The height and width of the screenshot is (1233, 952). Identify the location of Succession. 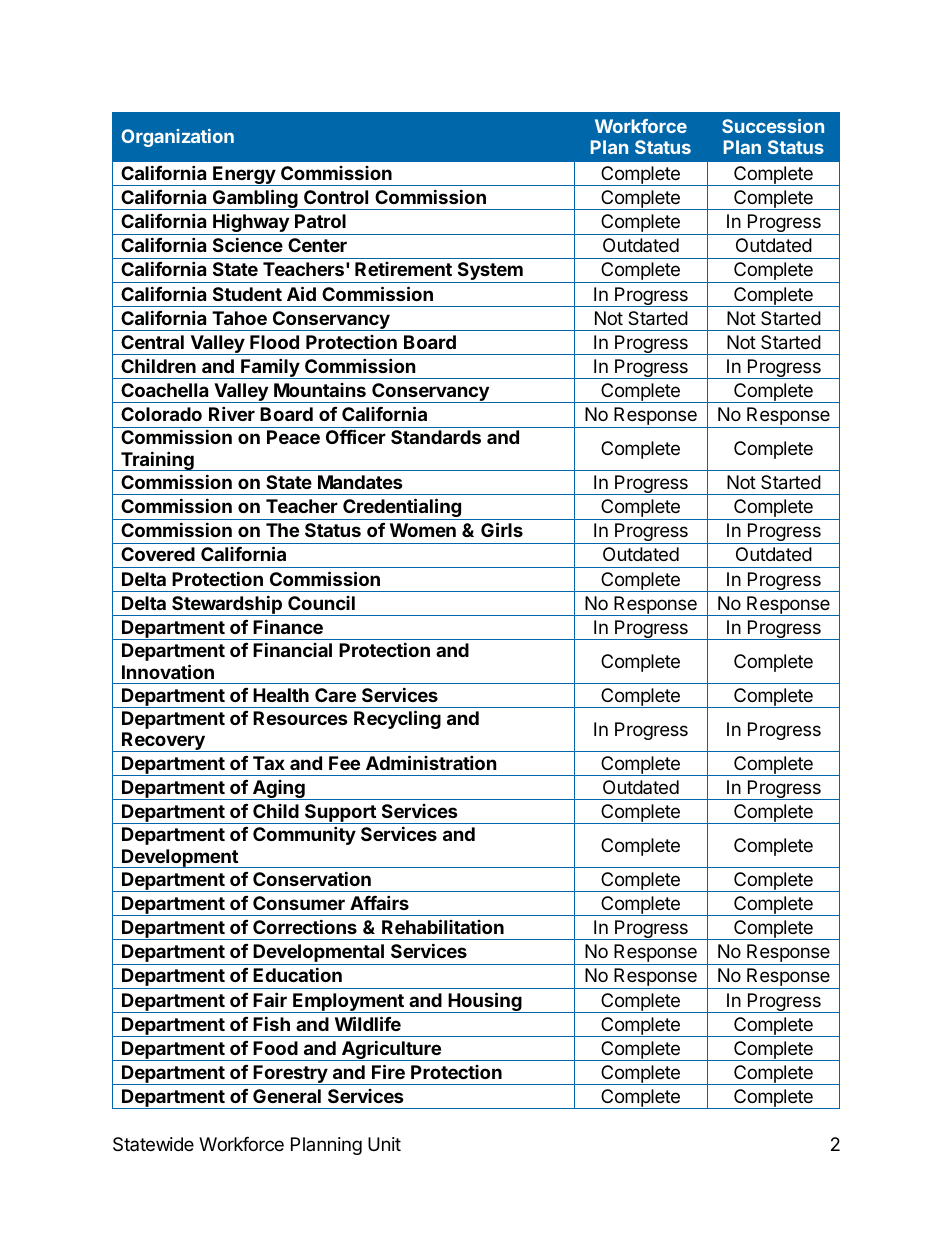
(773, 126).
